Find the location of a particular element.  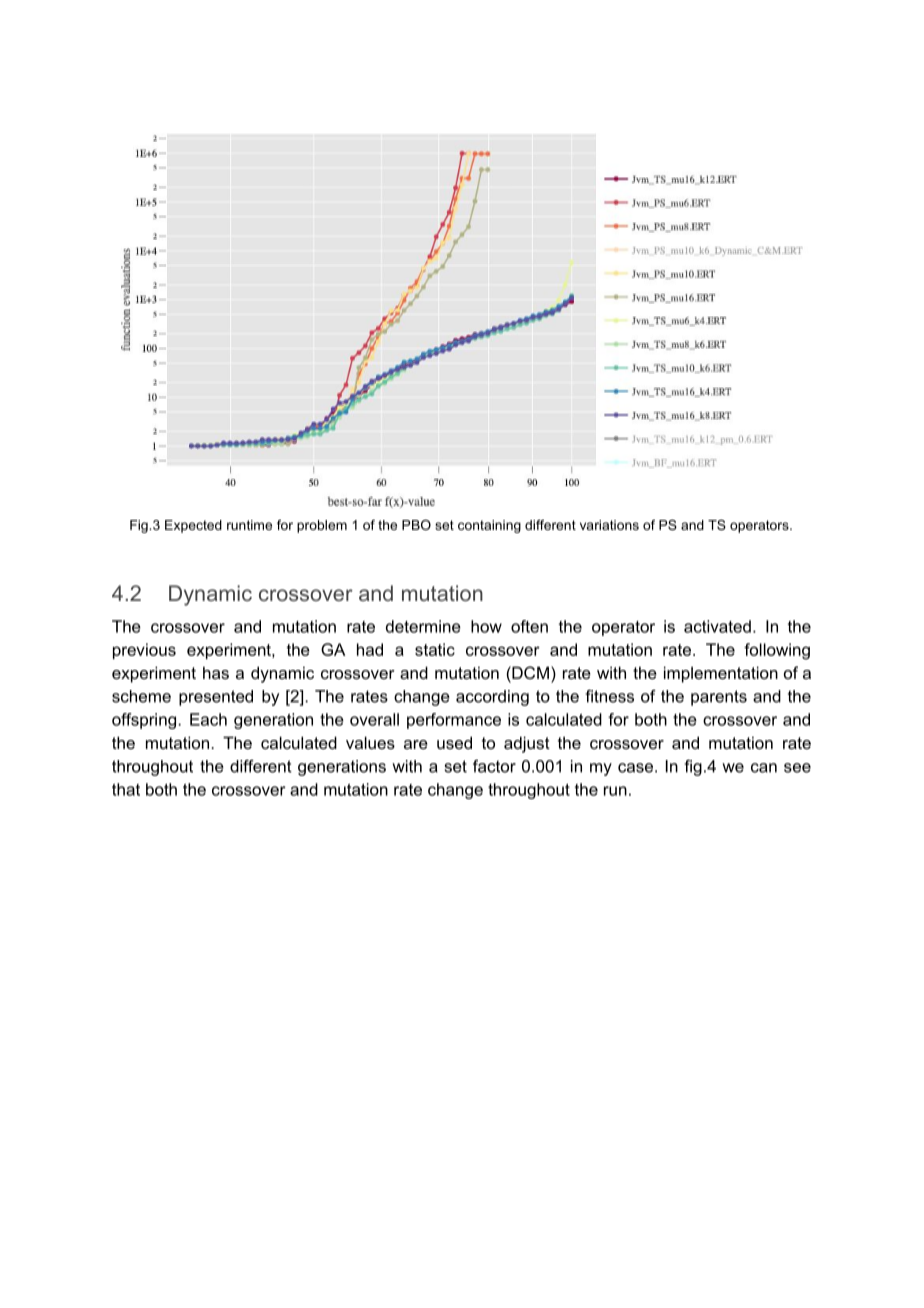

Expected is located at coordinates (193, 526).
